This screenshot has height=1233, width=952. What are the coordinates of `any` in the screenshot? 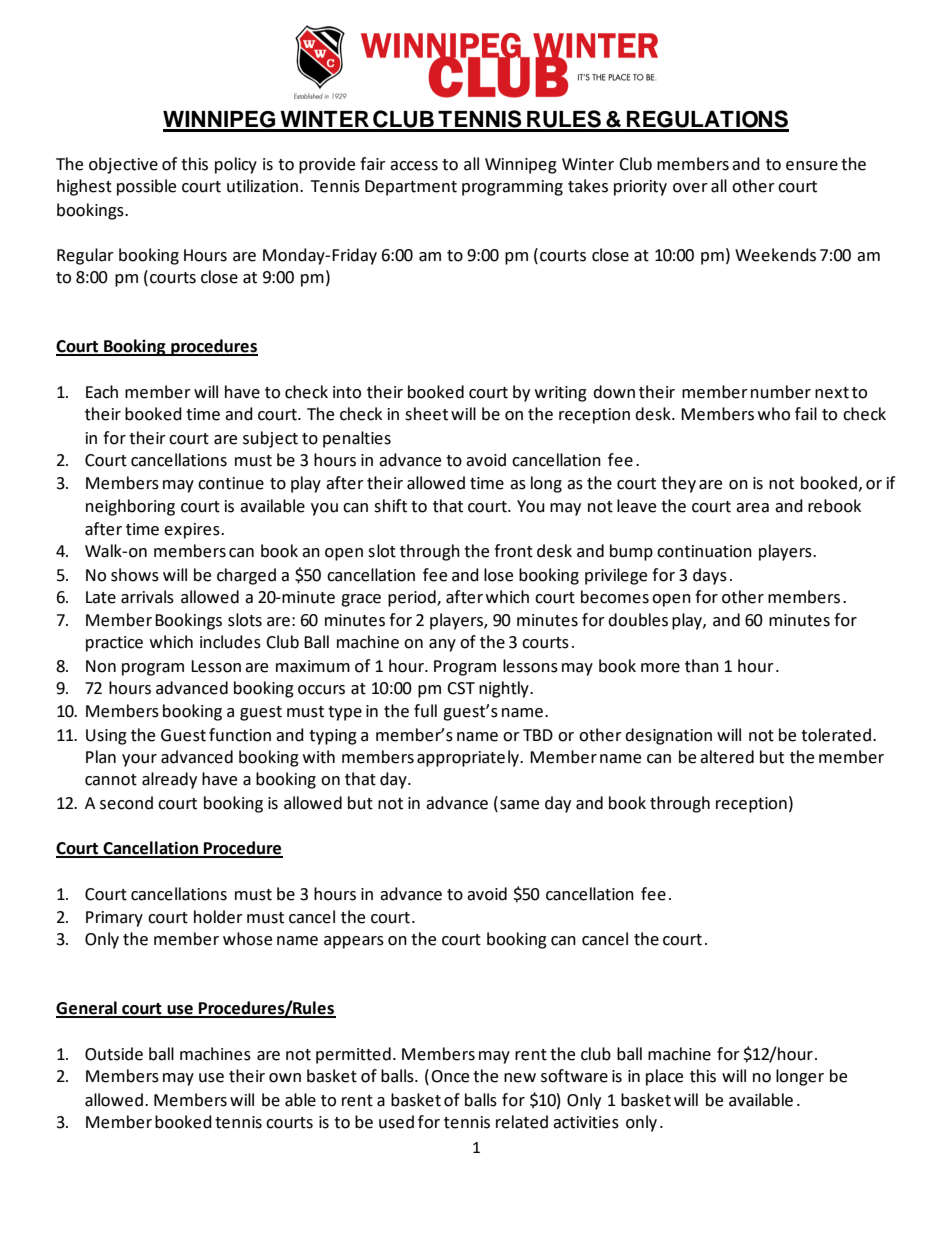 It's located at (442, 645).
